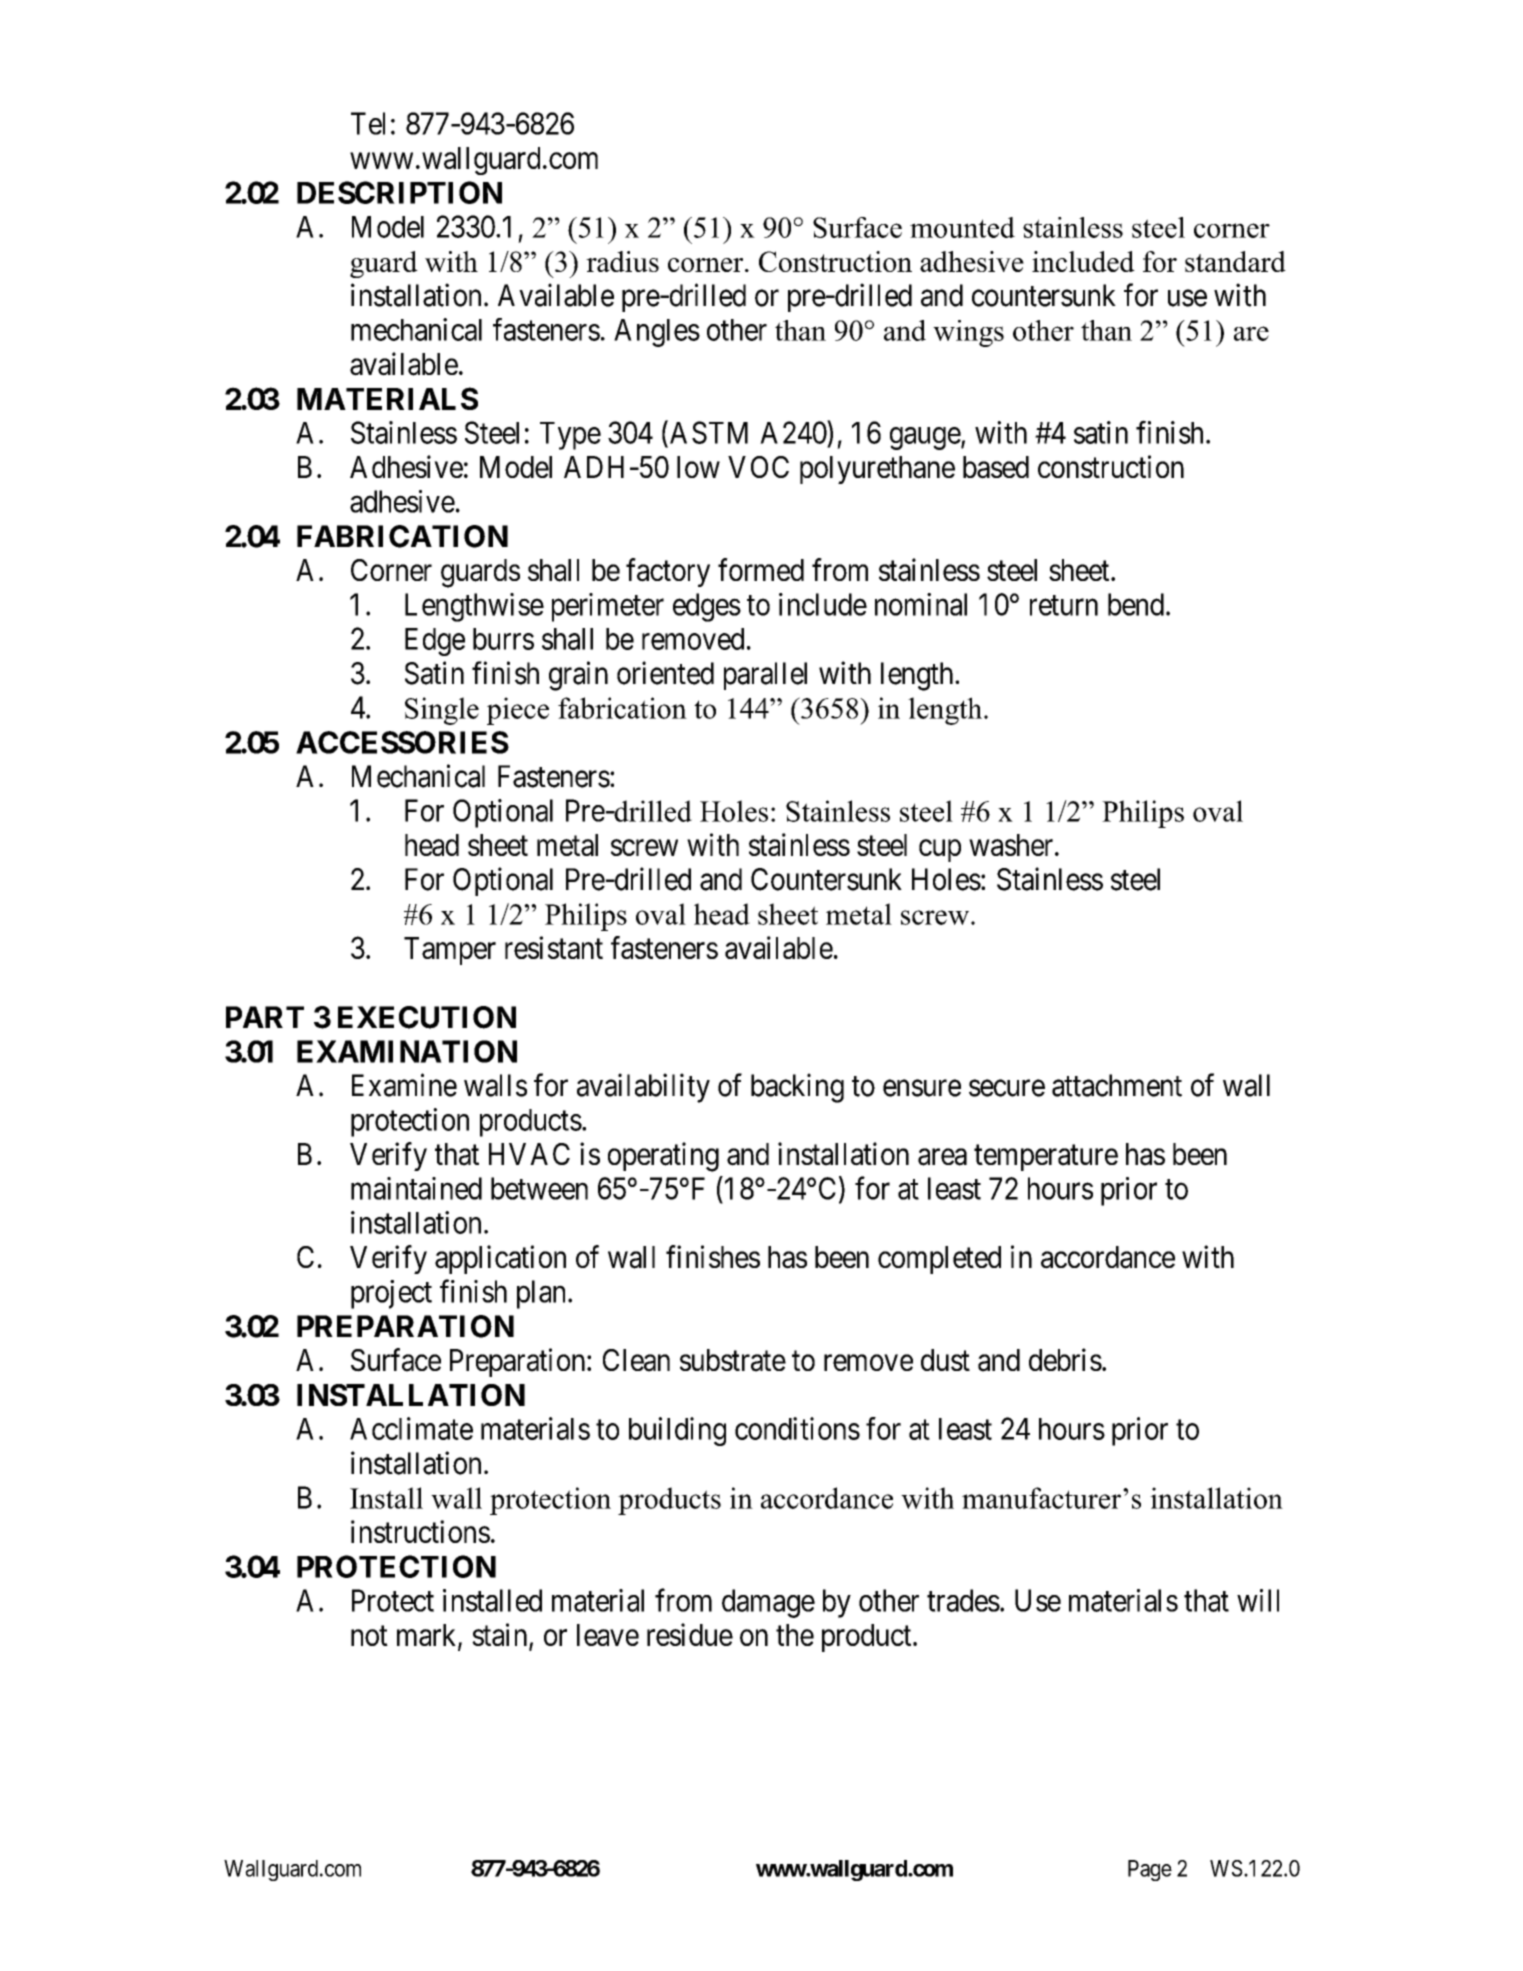 The width and height of the screenshot is (1523, 1971). Describe the element at coordinates (622, 261) in the screenshot. I see `radius` at that location.
